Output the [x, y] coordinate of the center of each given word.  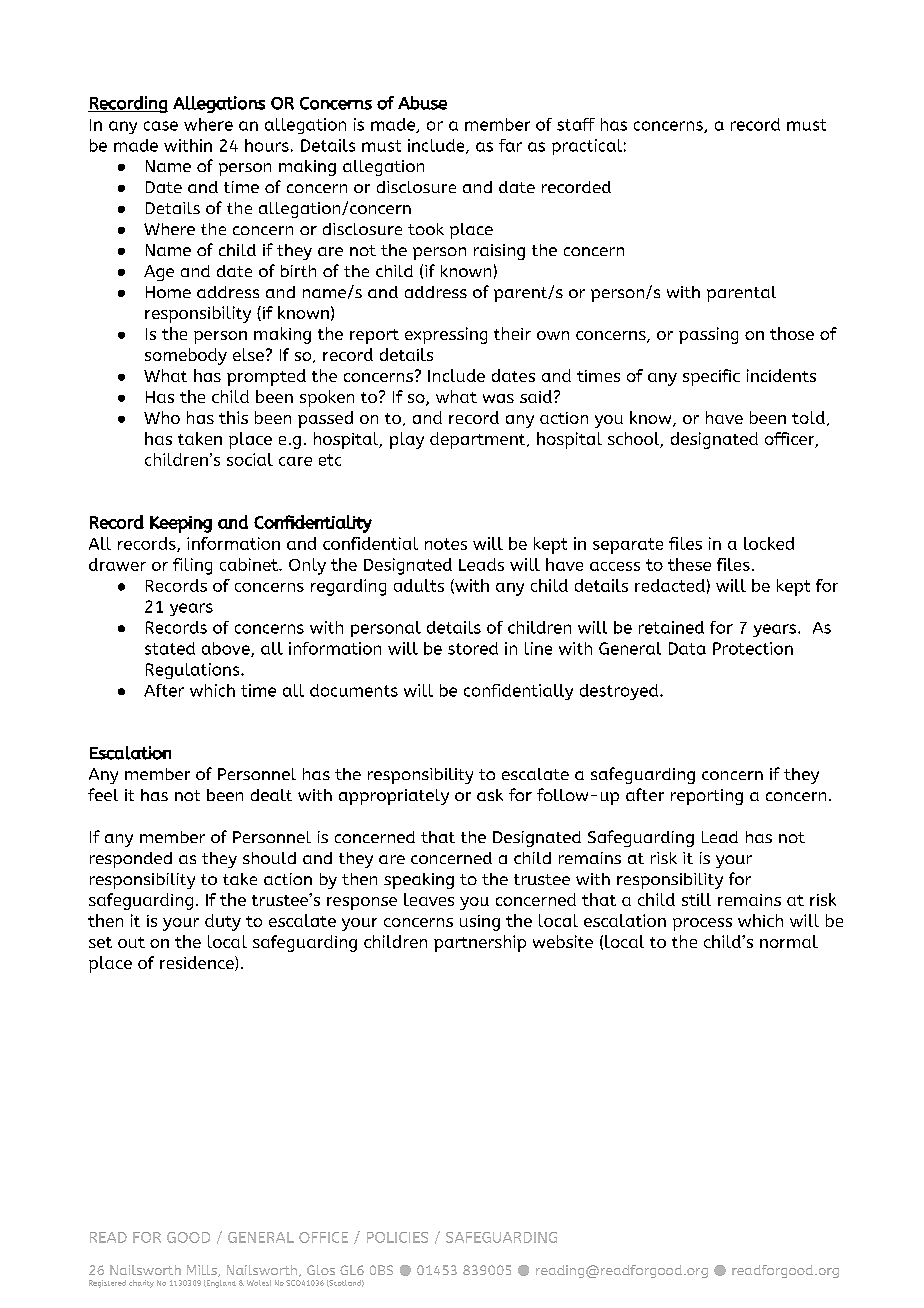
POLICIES [397, 1237]
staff [576, 124]
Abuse [422, 103]
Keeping [181, 524]
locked [769, 543]
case [161, 126]
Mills [203, 1271]
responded [131, 860]
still [696, 899]
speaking [419, 881]
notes [446, 544]
